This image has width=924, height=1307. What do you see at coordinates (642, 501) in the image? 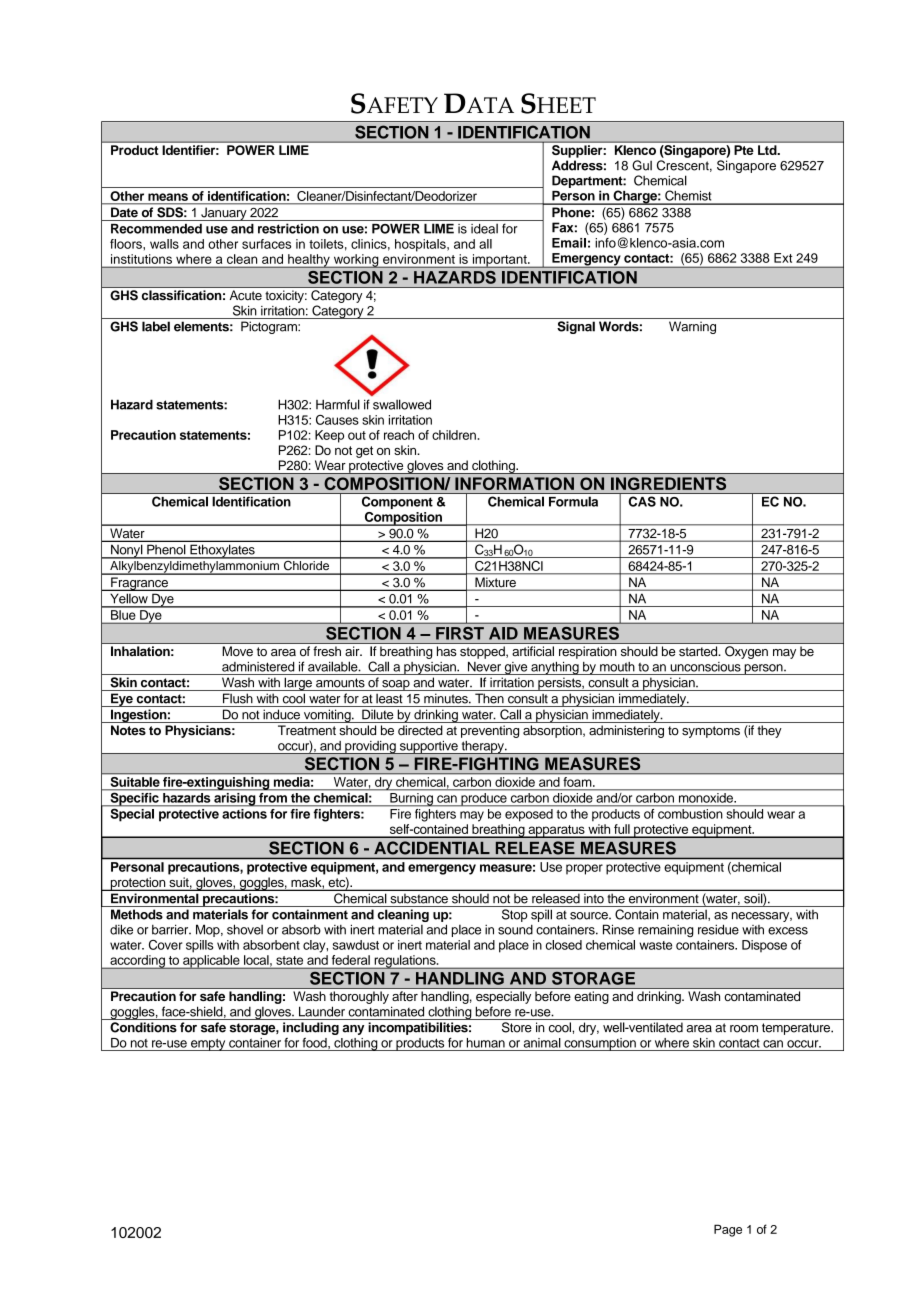
I see `CAS` at bounding box center [642, 501].
